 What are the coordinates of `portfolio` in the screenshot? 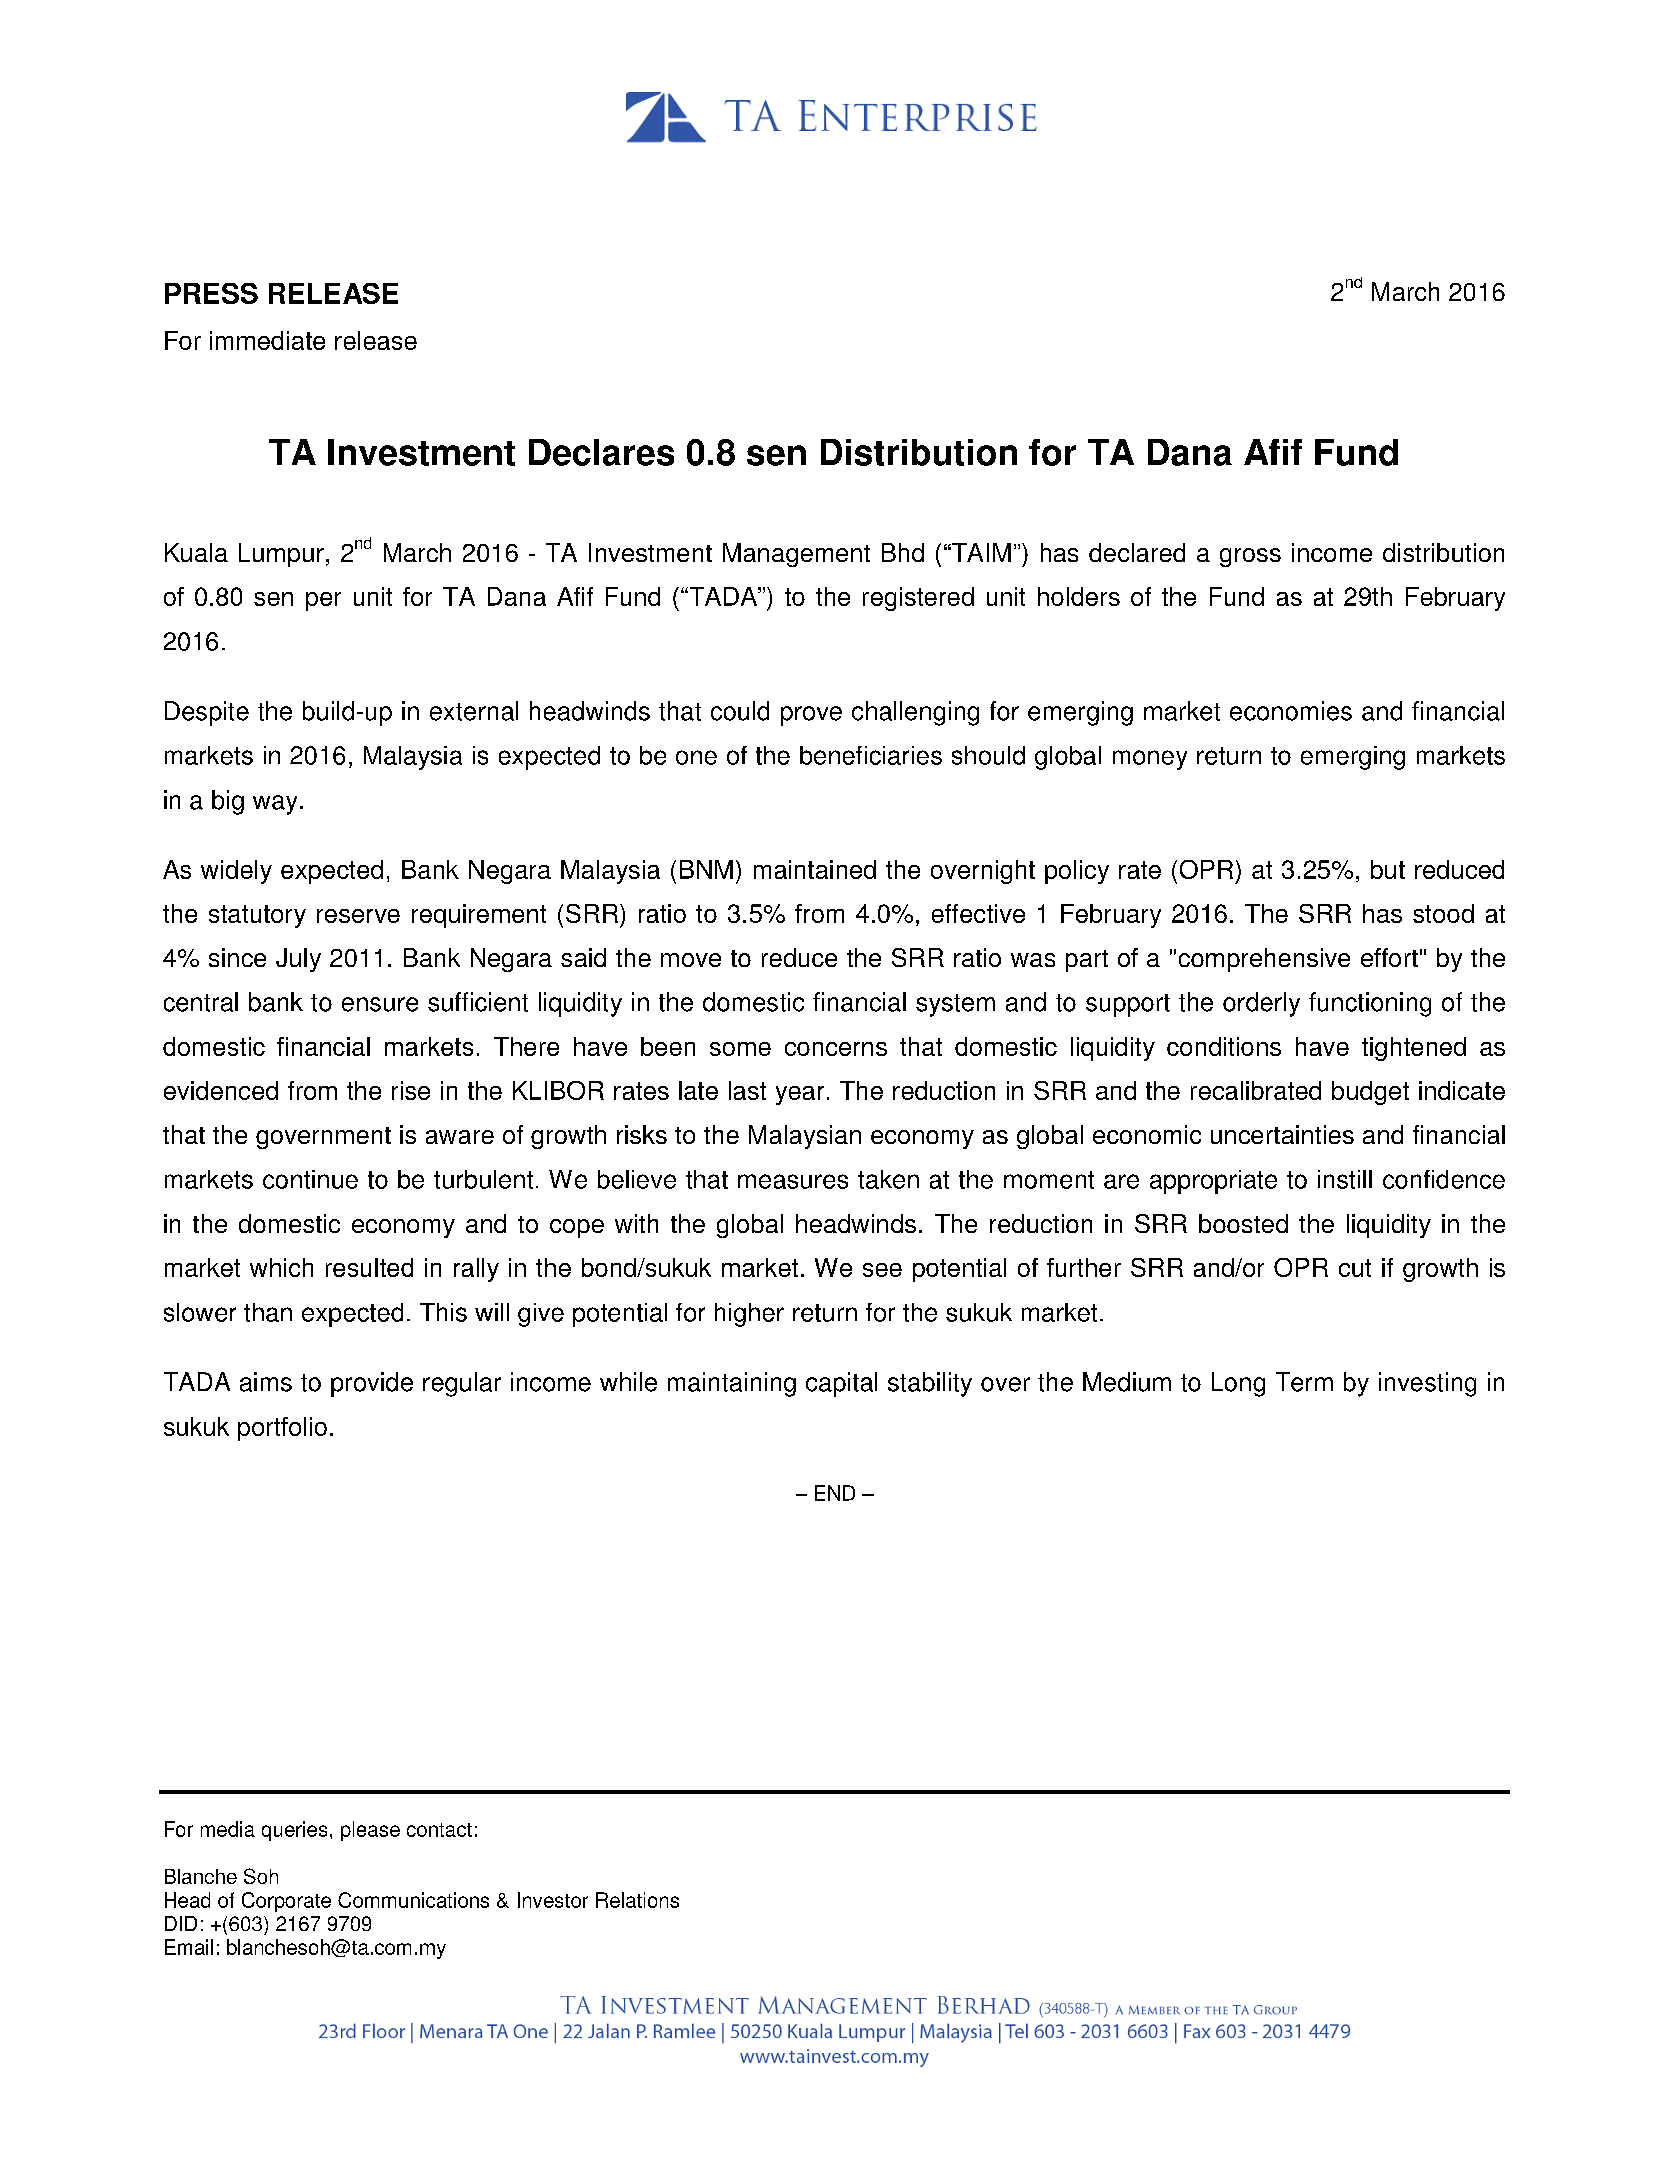 It's located at (282, 1429).
